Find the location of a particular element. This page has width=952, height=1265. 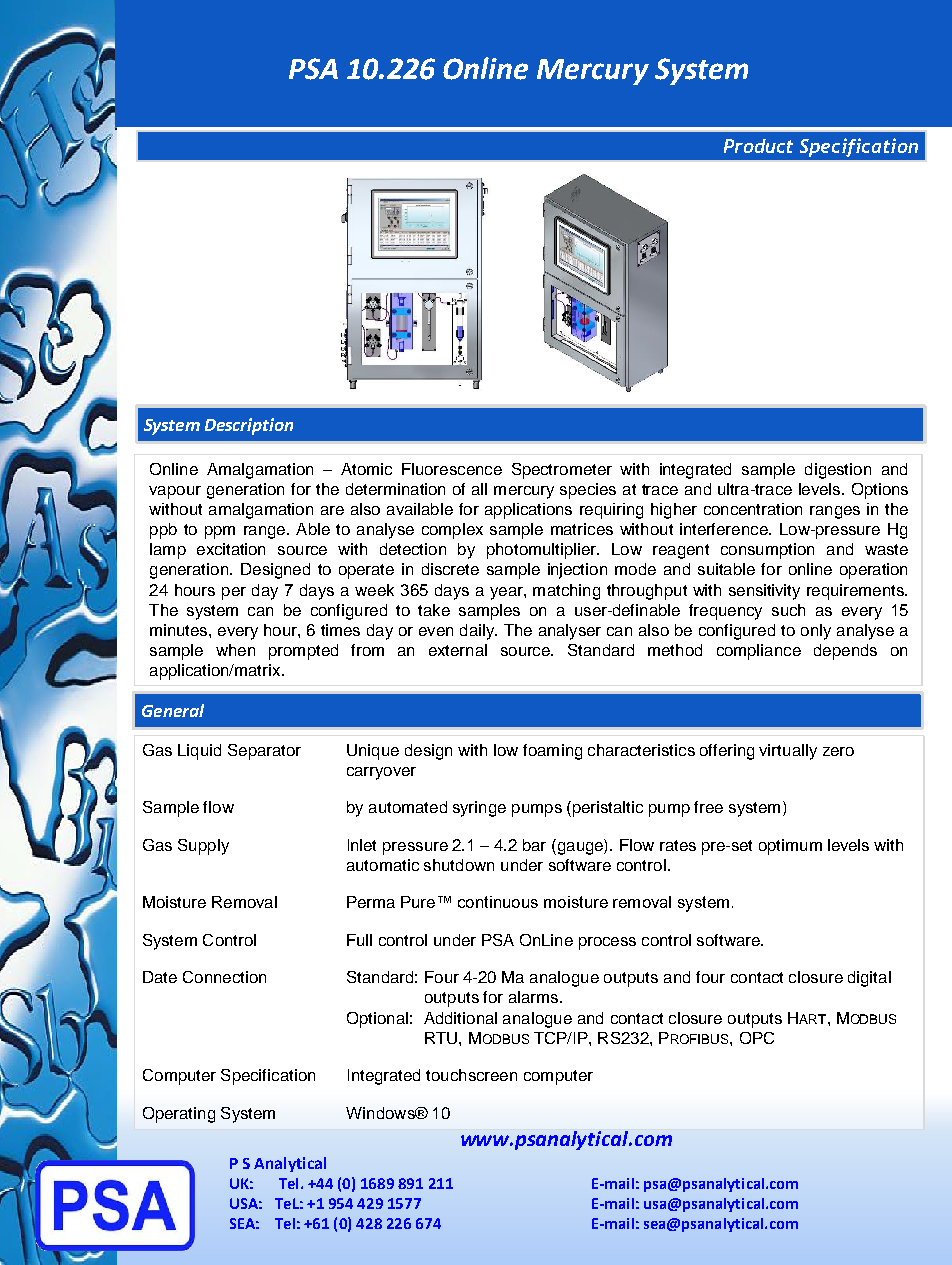

Description is located at coordinates (249, 426).
